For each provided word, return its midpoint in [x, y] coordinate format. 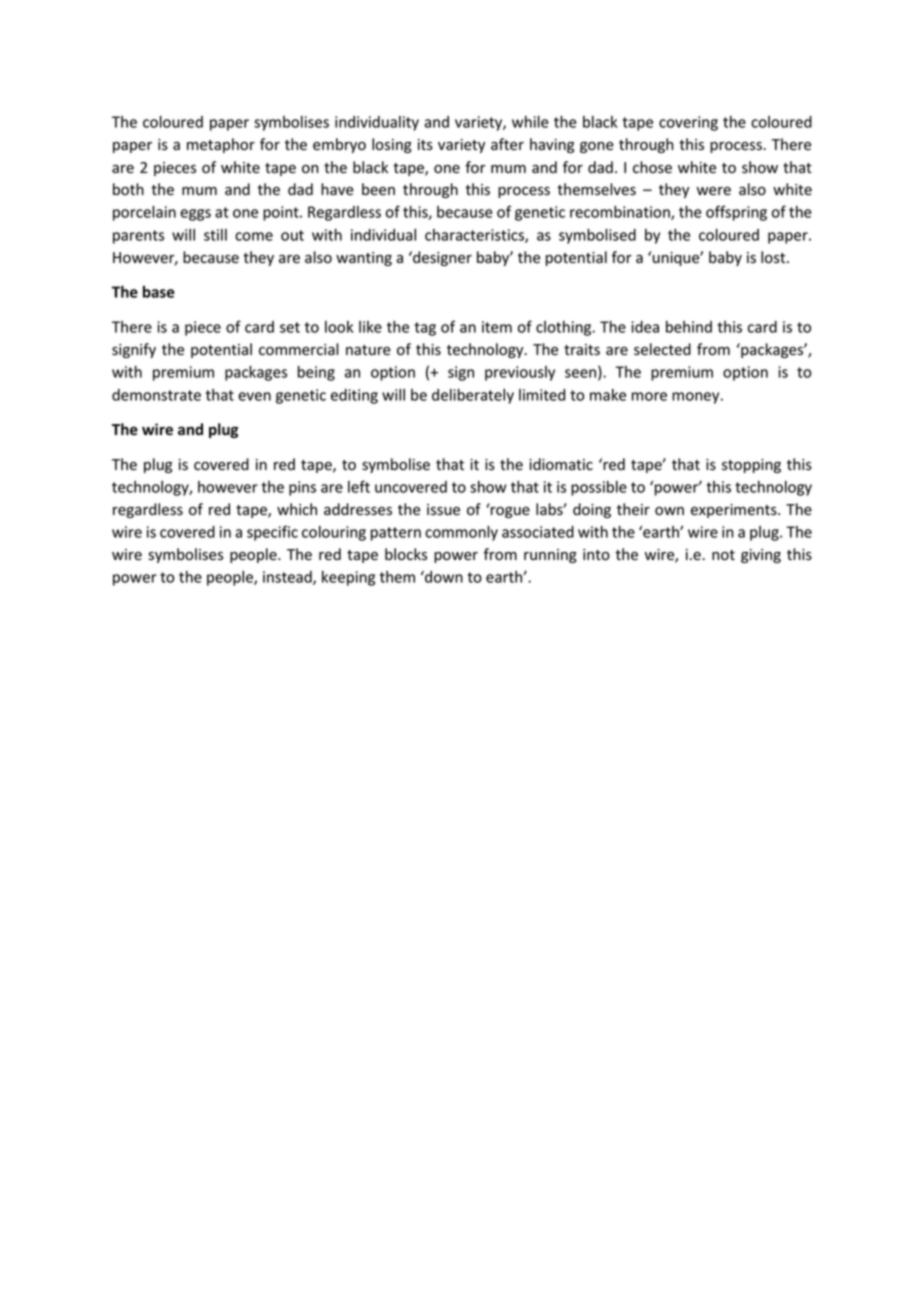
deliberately [473, 396]
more [649, 396]
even [254, 396]
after [507, 144]
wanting [364, 259]
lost [774, 257]
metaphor [221, 145]
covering [688, 123]
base [159, 292]
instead [288, 578]
